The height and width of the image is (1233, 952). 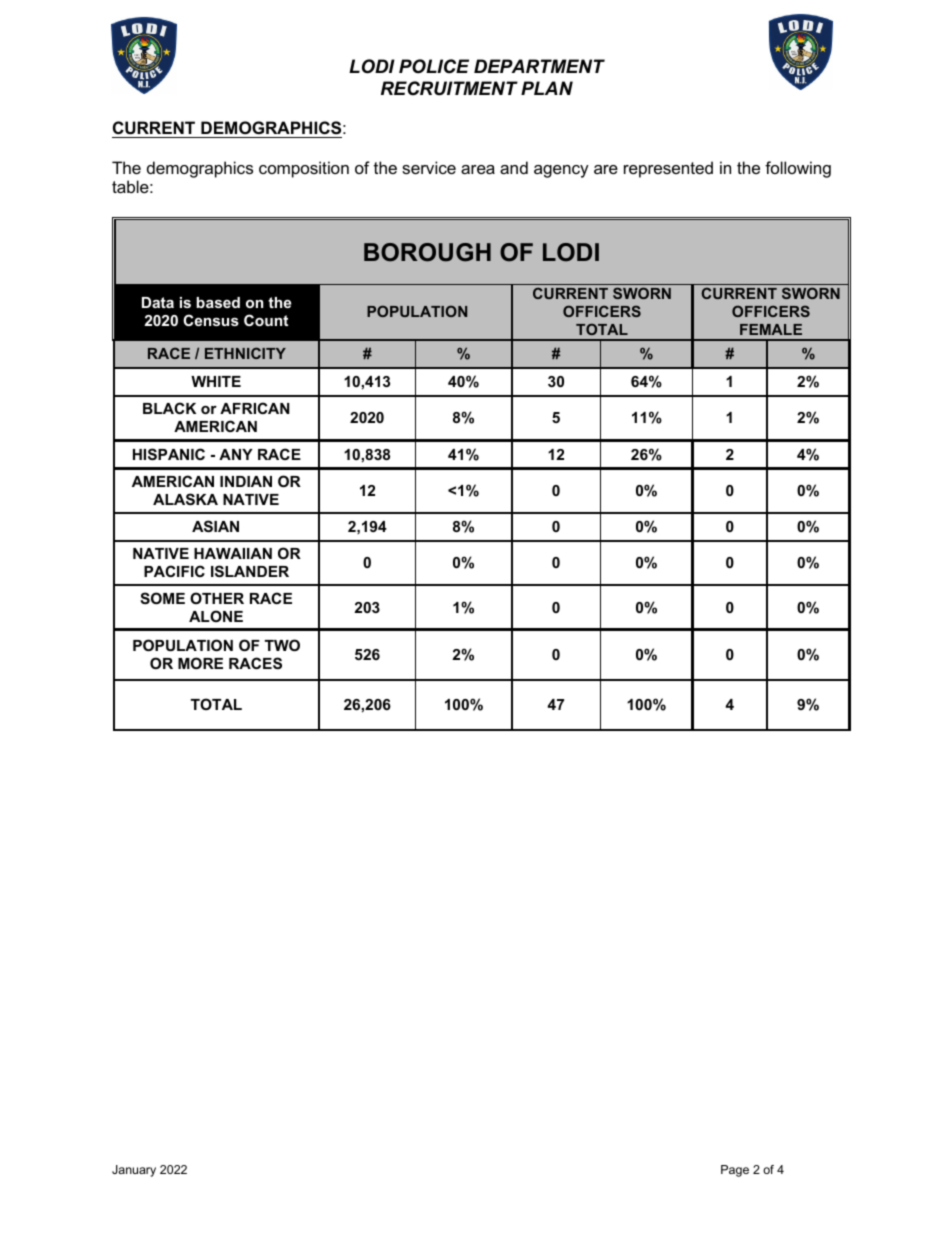 I want to click on represented, so click(x=668, y=169).
